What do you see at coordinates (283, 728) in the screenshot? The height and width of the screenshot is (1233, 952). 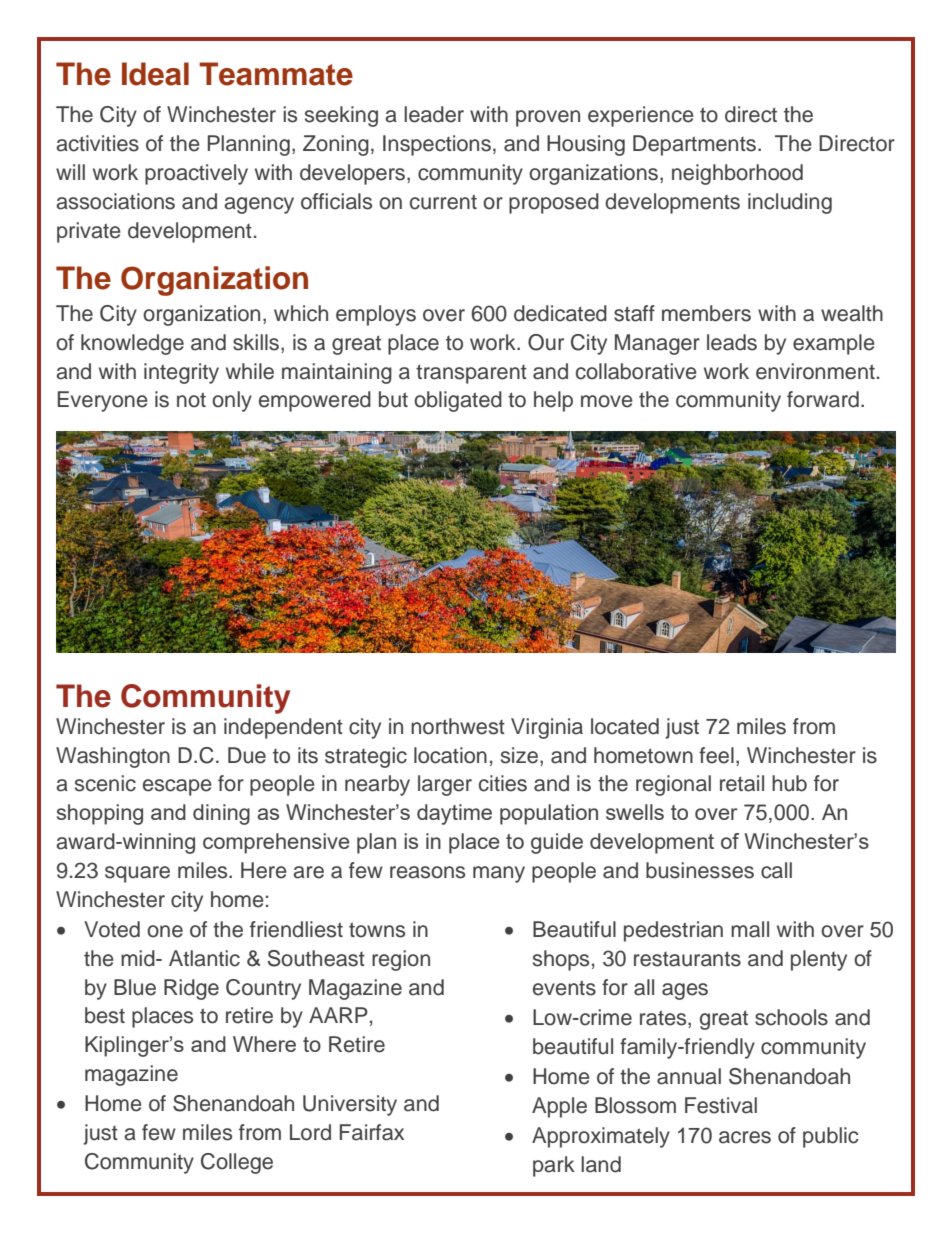 I see `independent` at bounding box center [283, 728].
